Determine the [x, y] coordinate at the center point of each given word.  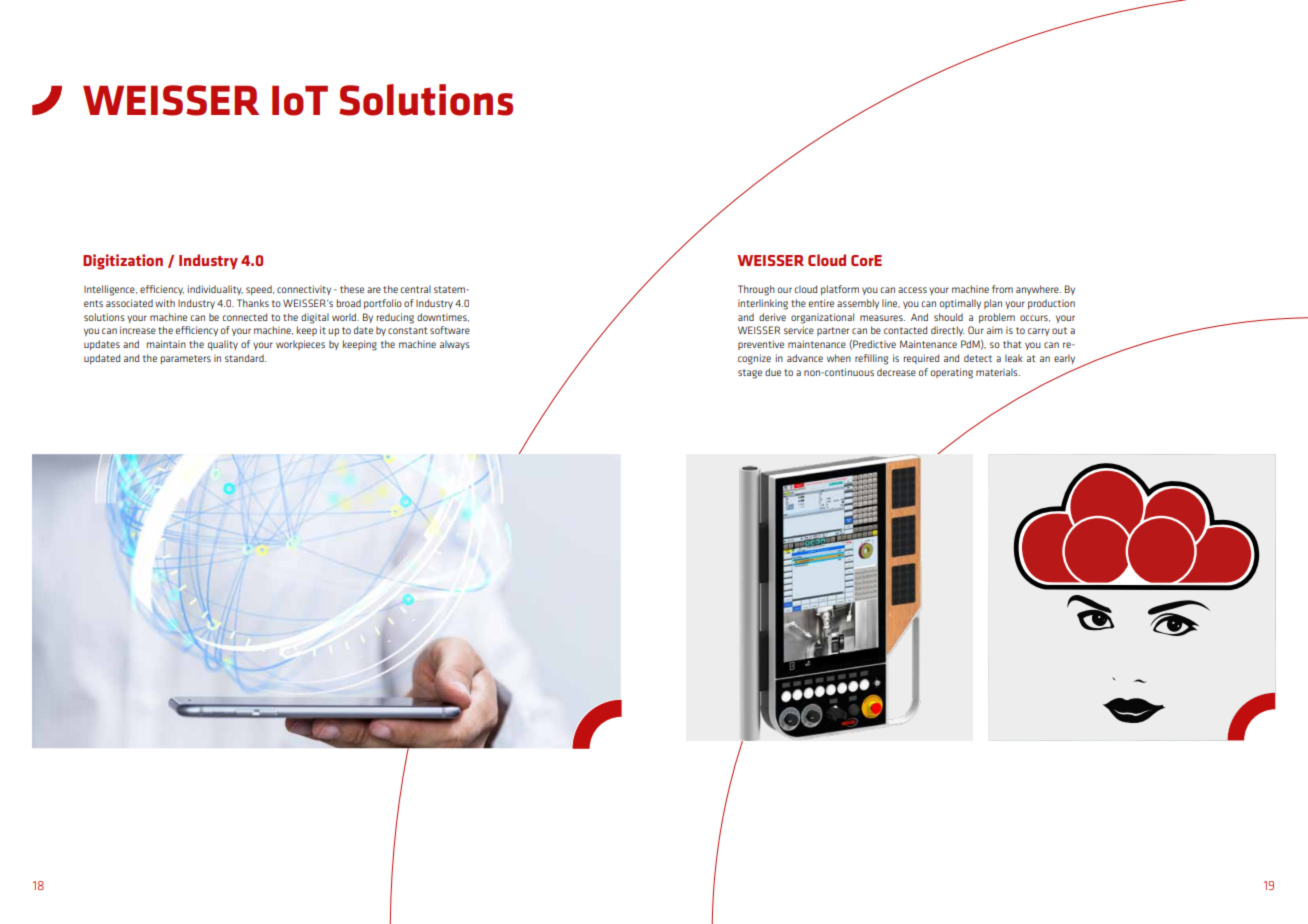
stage [750, 374]
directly [947, 331]
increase [138, 330]
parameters [186, 359]
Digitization [123, 262]
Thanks [253, 303]
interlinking [763, 304]
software [450, 330]
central [416, 289]
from [1002, 289]
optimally [960, 304]
